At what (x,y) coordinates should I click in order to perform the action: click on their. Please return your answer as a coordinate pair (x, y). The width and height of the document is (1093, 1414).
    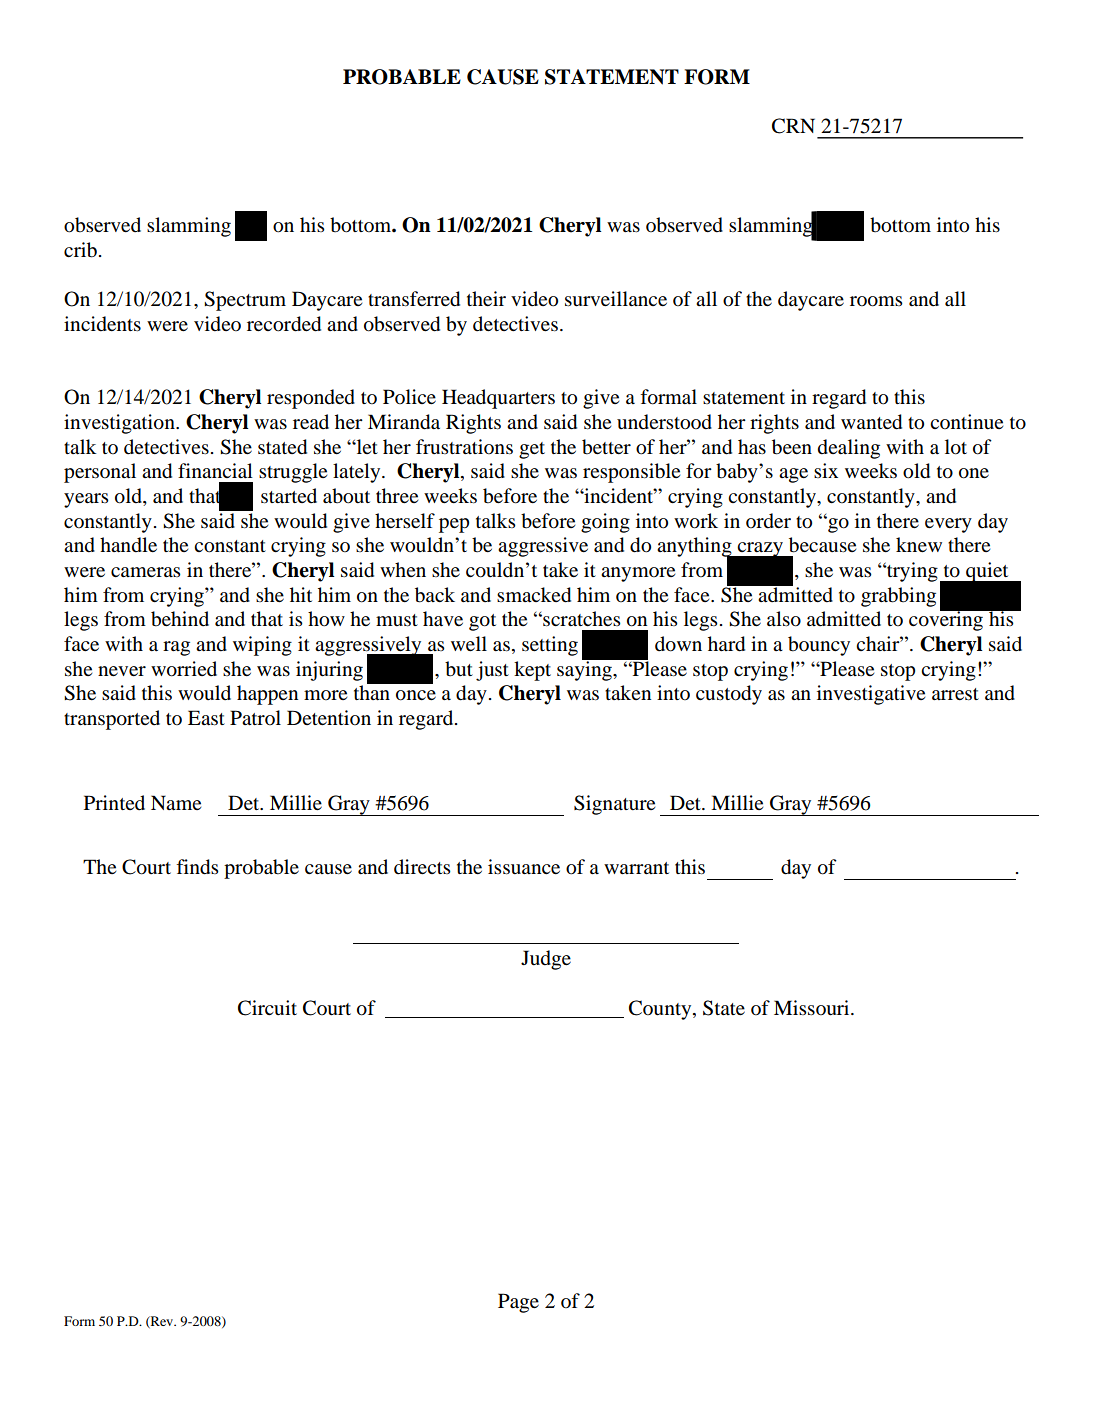
    Looking at the image, I should click on (486, 298).
